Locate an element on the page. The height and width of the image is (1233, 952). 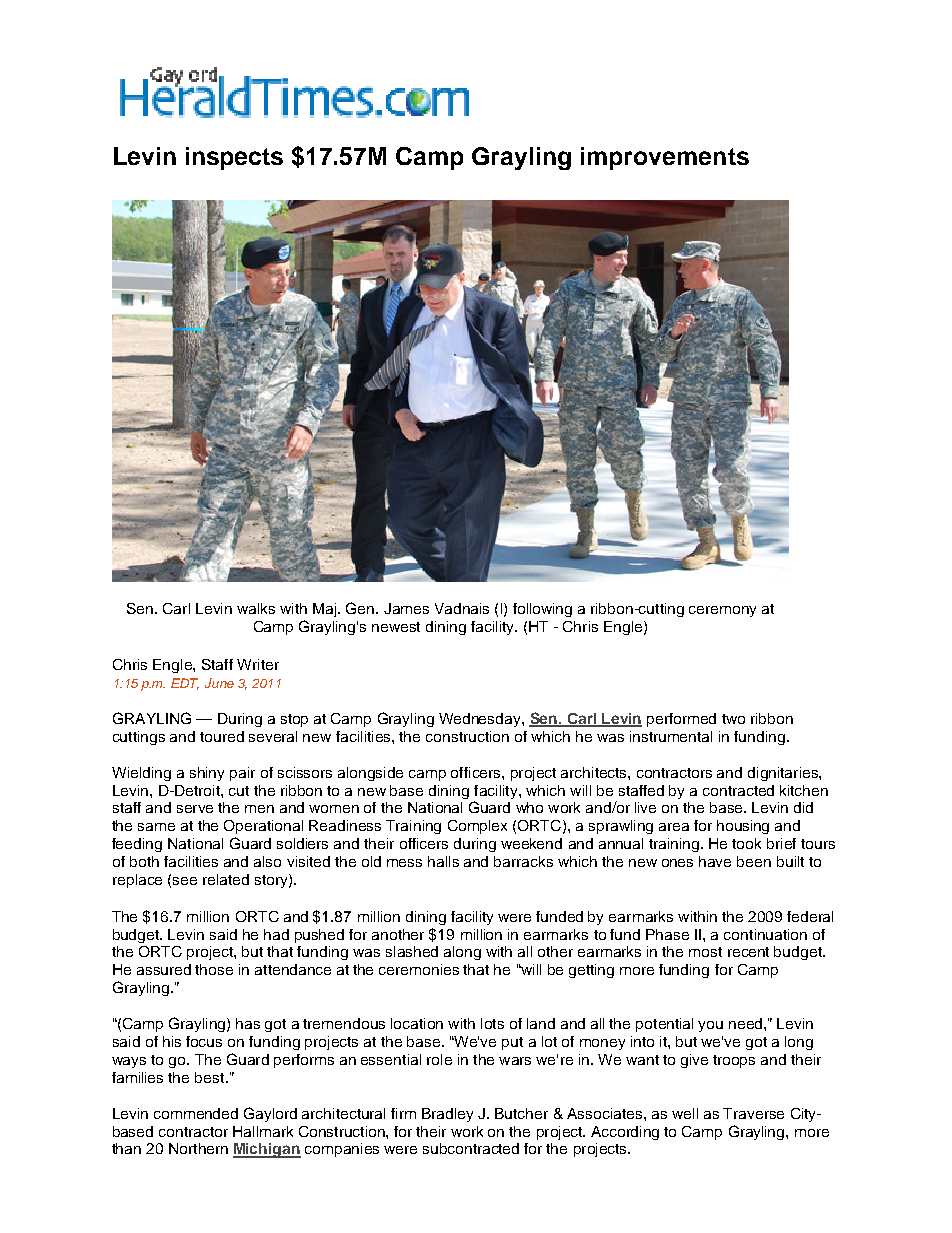
housing is located at coordinates (743, 827).
